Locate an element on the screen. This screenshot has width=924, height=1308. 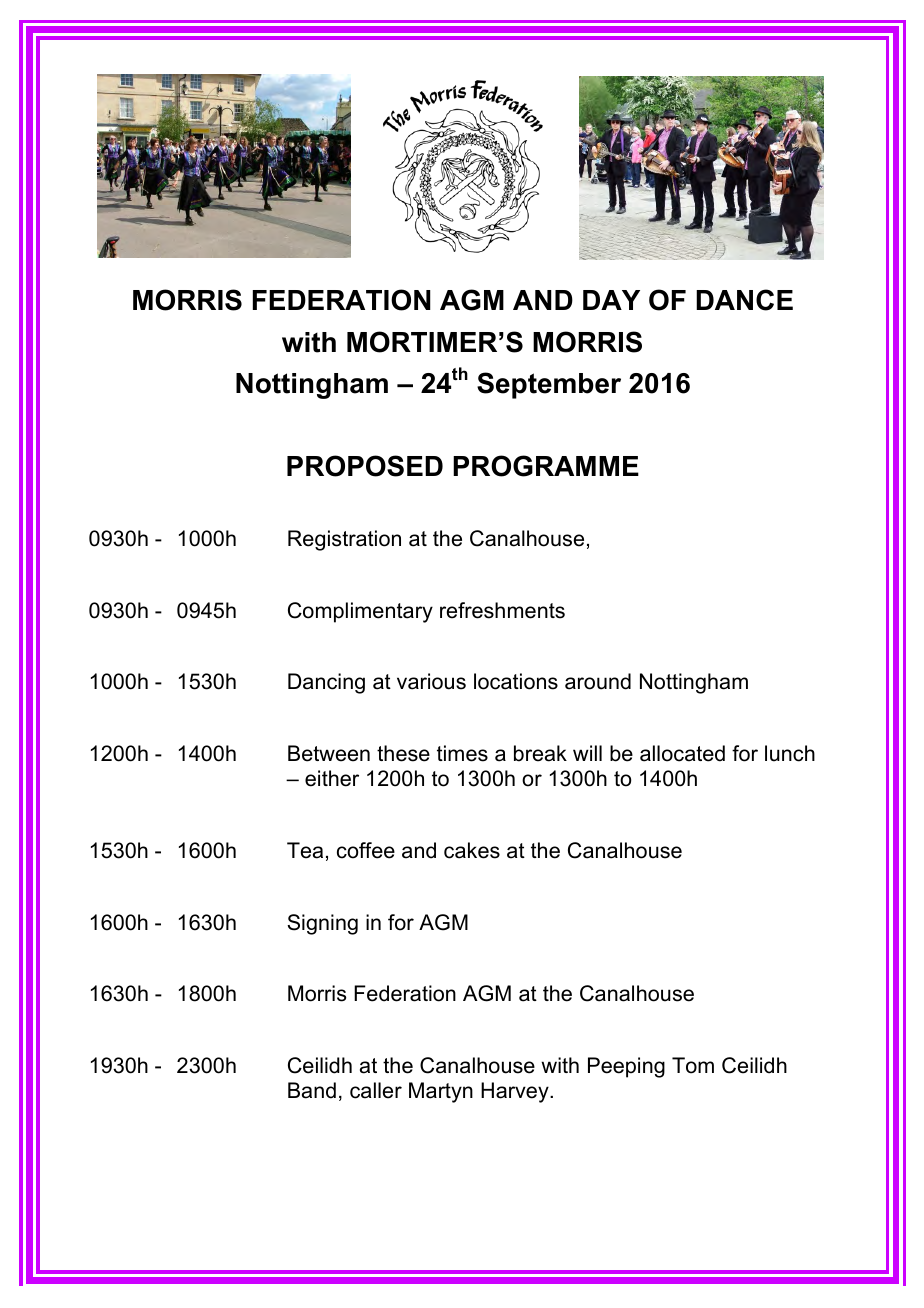
PROPOSED is located at coordinates (365, 466).
